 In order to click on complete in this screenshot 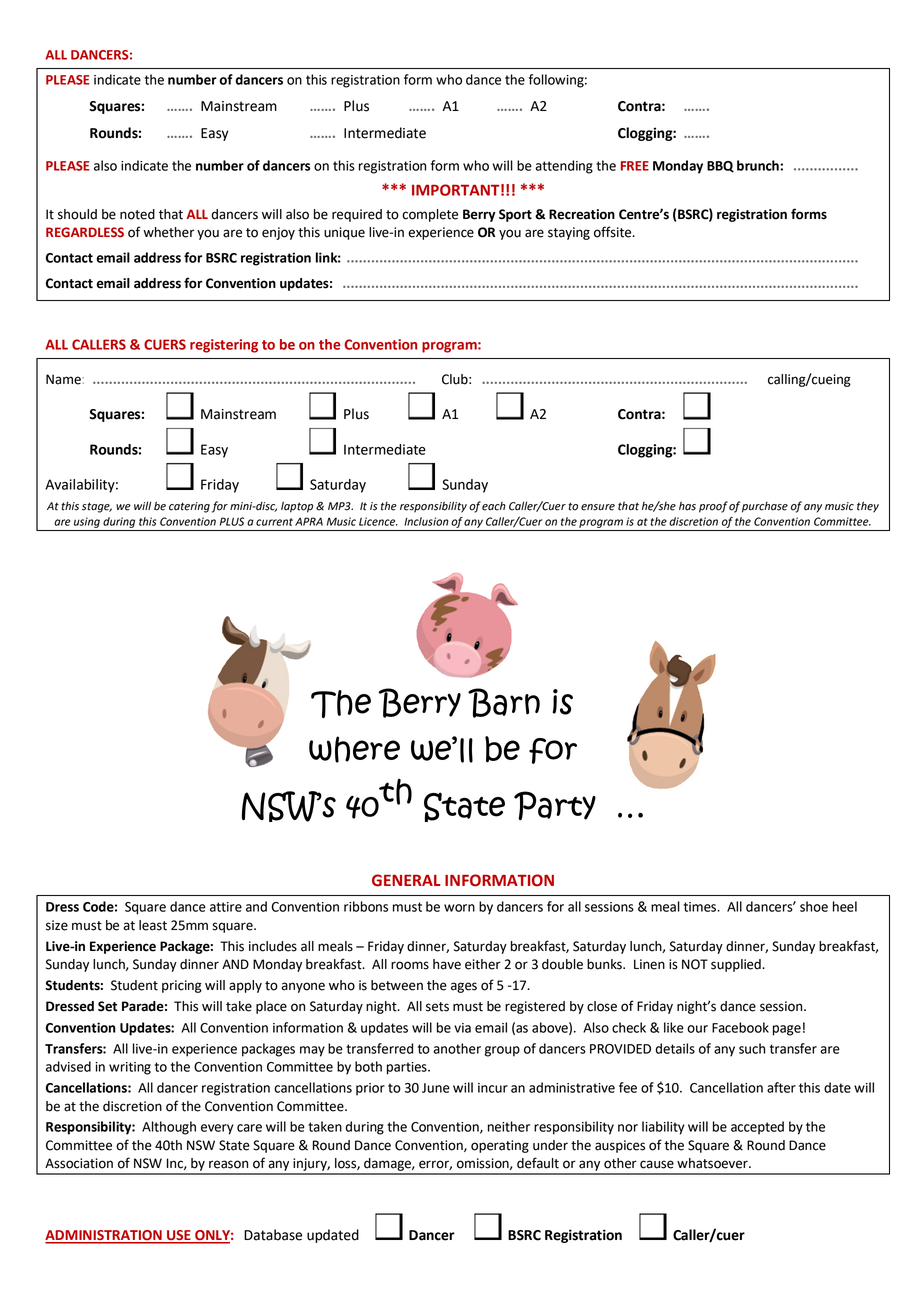, I will do `click(430, 215)`.
